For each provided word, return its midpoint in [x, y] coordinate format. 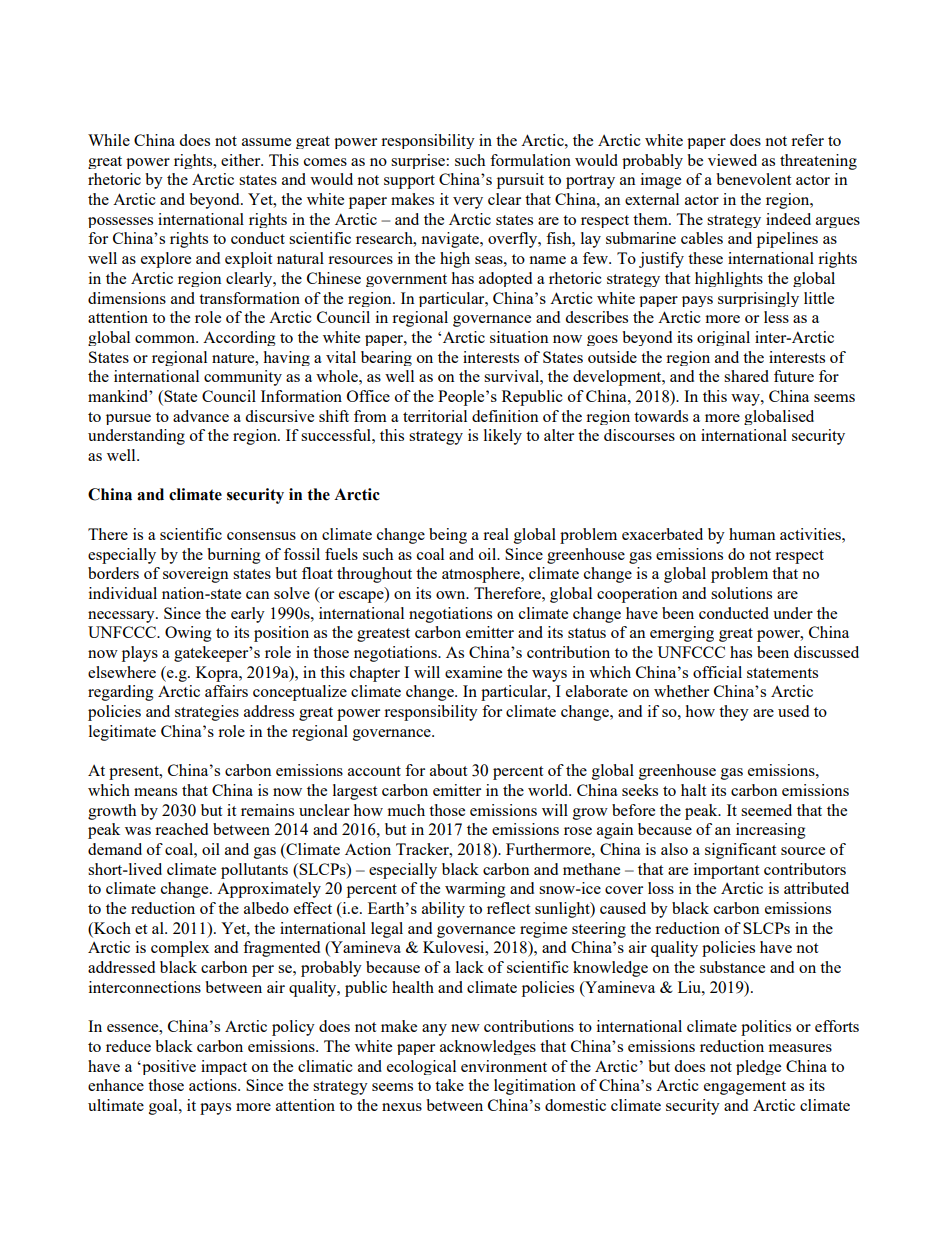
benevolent [753, 179]
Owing [188, 634]
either [242, 160]
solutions [741, 593]
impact [224, 1067]
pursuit [520, 181]
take [449, 1085]
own [452, 595]
